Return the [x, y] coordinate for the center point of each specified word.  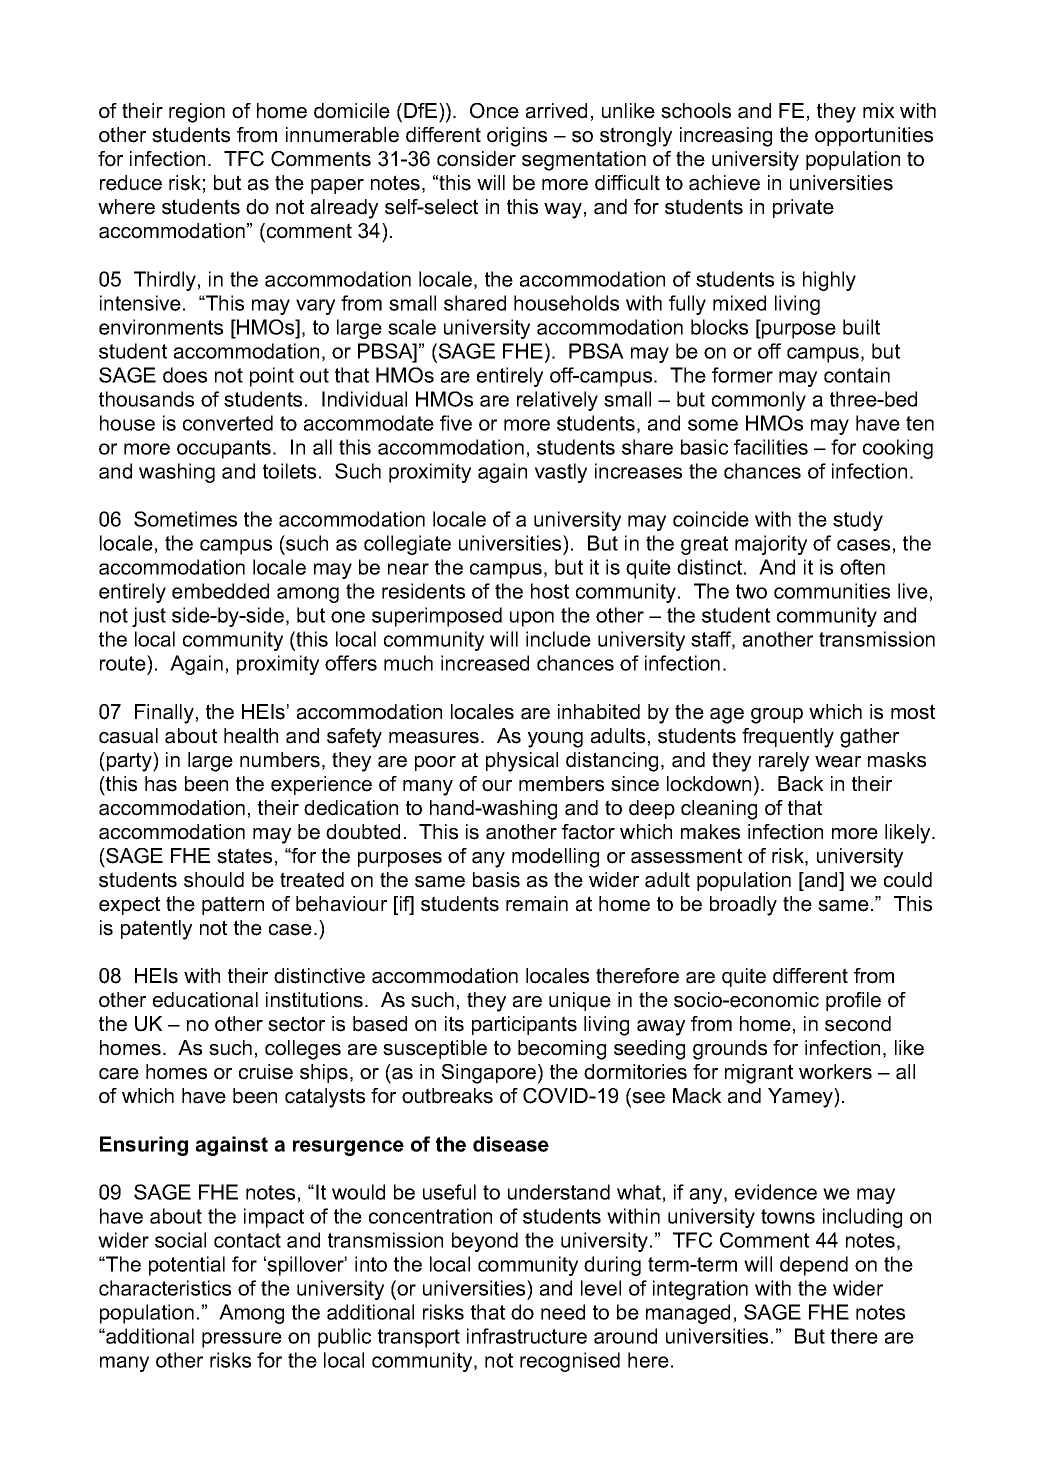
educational [205, 1000]
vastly [561, 473]
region [197, 113]
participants [524, 1025]
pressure [242, 1340]
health [251, 736]
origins [517, 137]
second [858, 1024]
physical [522, 762]
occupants [225, 449]
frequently [788, 738]
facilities [771, 447]
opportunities [874, 136]
